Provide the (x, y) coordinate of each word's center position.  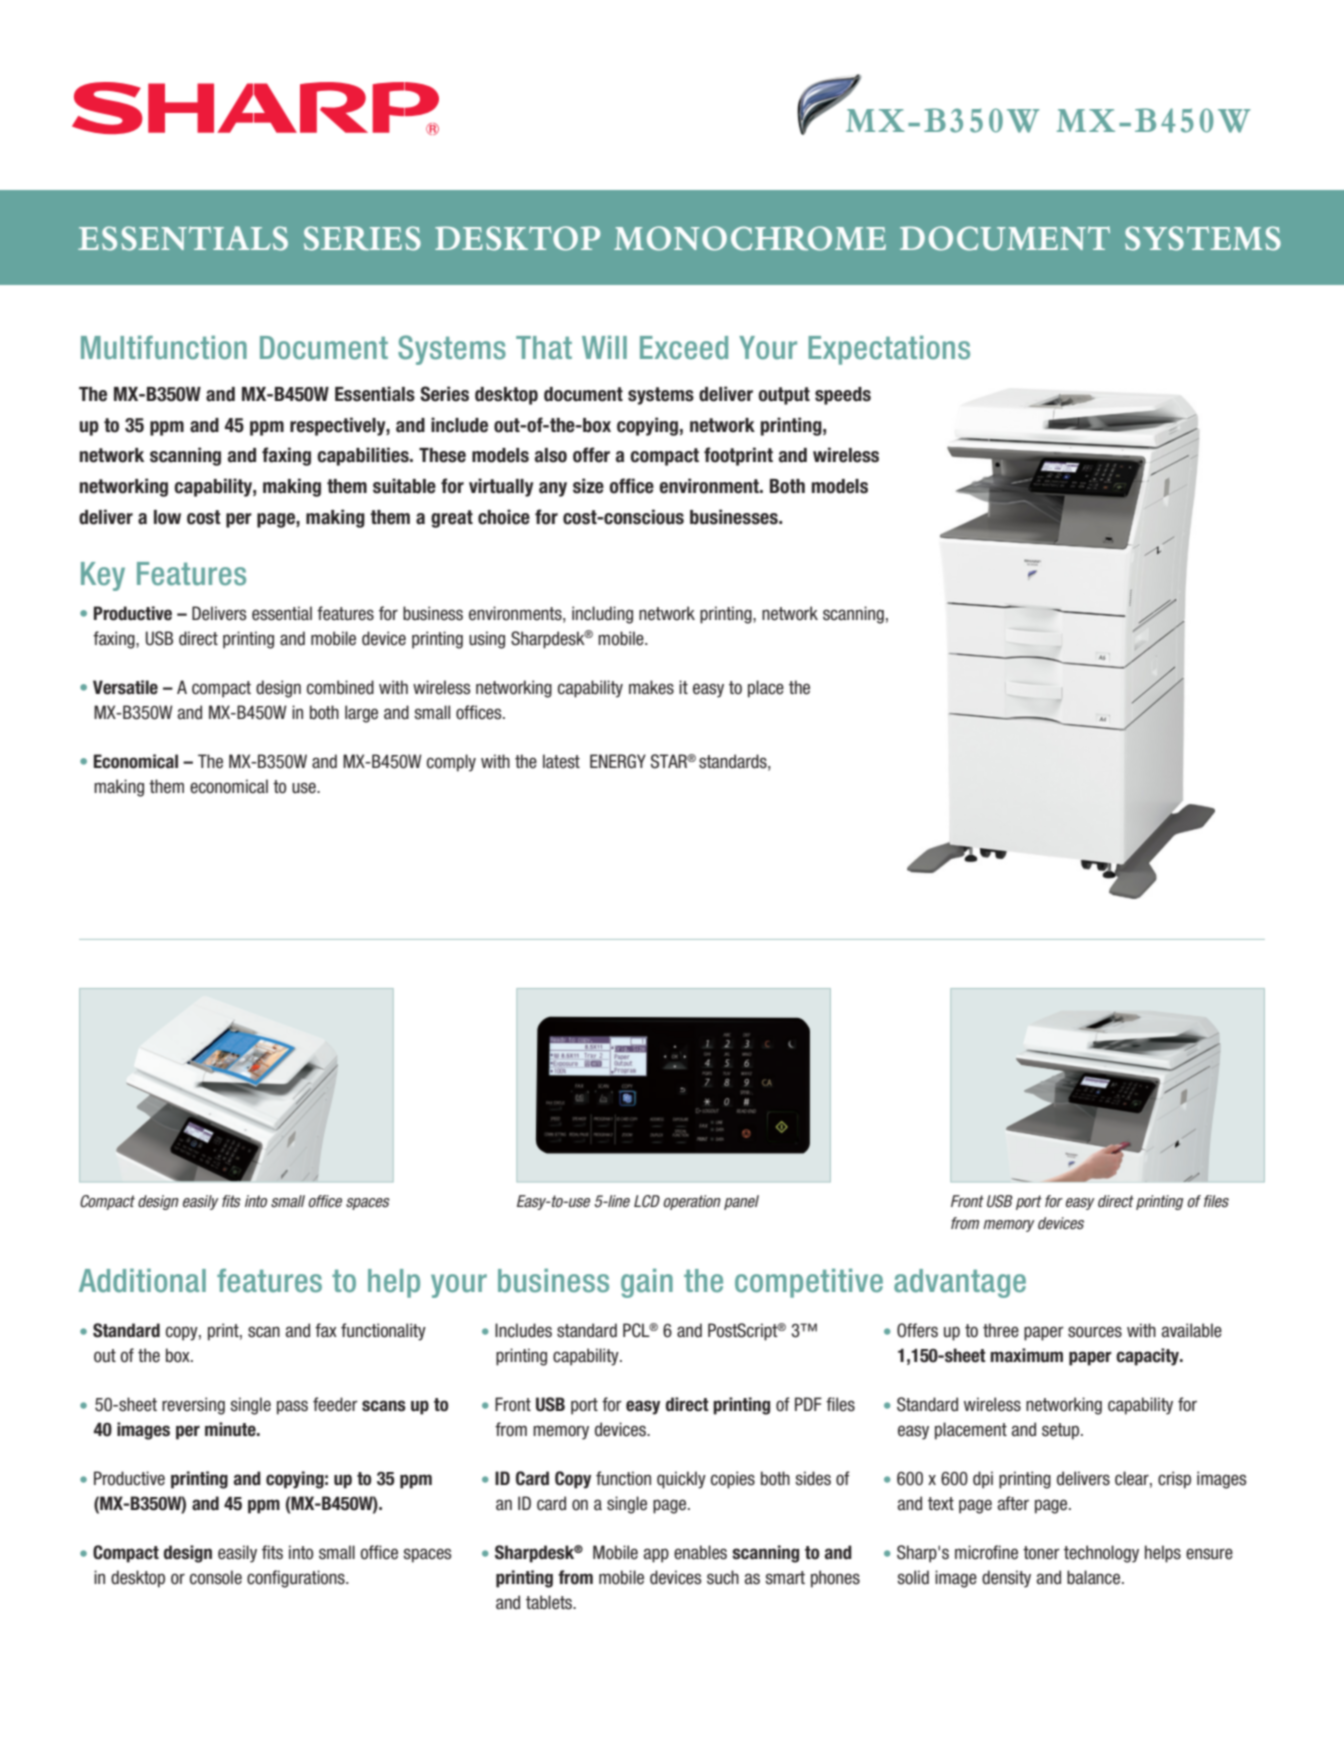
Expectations (889, 350)
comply (451, 763)
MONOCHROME (750, 238)
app (656, 1555)
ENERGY (618, 761)
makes (651, 687)
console (216, 1577)
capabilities (364, 456)
